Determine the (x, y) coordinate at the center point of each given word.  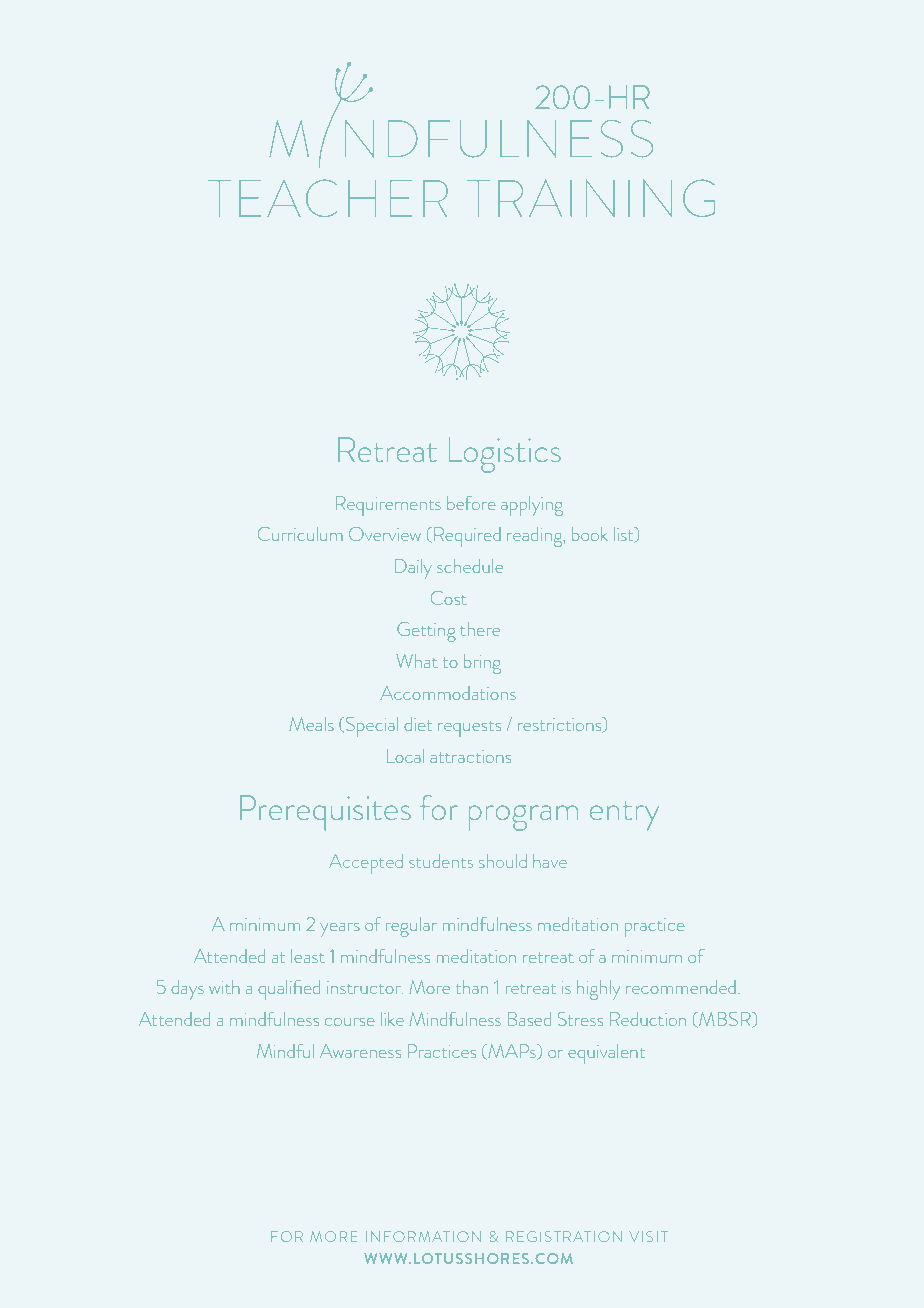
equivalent (606, 1054)
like (392, 1019)
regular (411, 927)
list (625, 534)
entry (624, 816)
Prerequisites (325, 813)
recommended (680, 987)
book (590, 534)
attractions (470, 756)
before (471, 503)
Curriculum (300, 534)
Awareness (360, 1051)
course (349, 1022)
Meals (311, 724)
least (307, 956)
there (480, 629)
